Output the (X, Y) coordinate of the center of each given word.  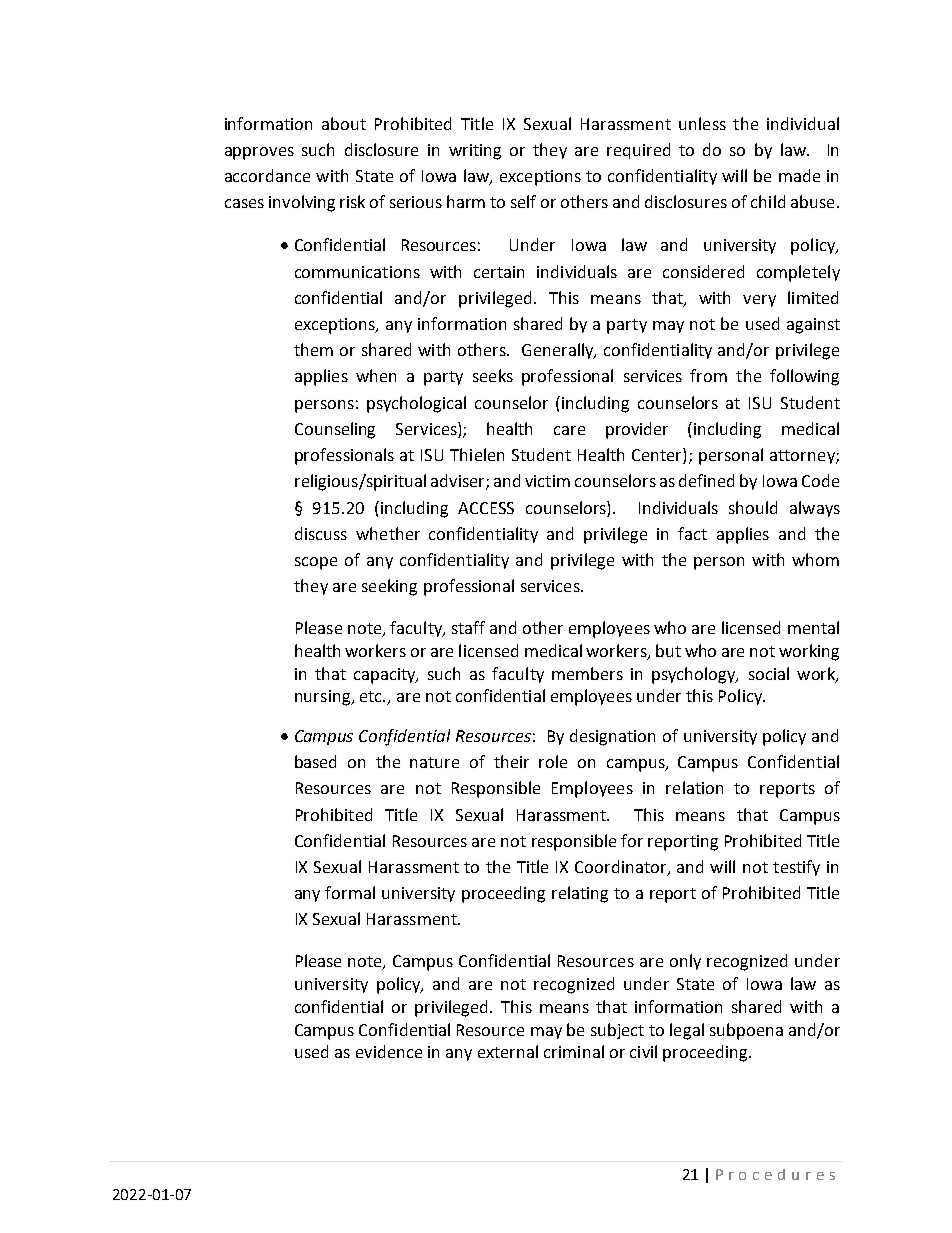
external (508, 1051)
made (799, 175)
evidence (389, 1051)
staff (468, 627)
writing (475, 152)
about (344, 123)
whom (815, 559)
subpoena (746, 1031)
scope (316, 563)
